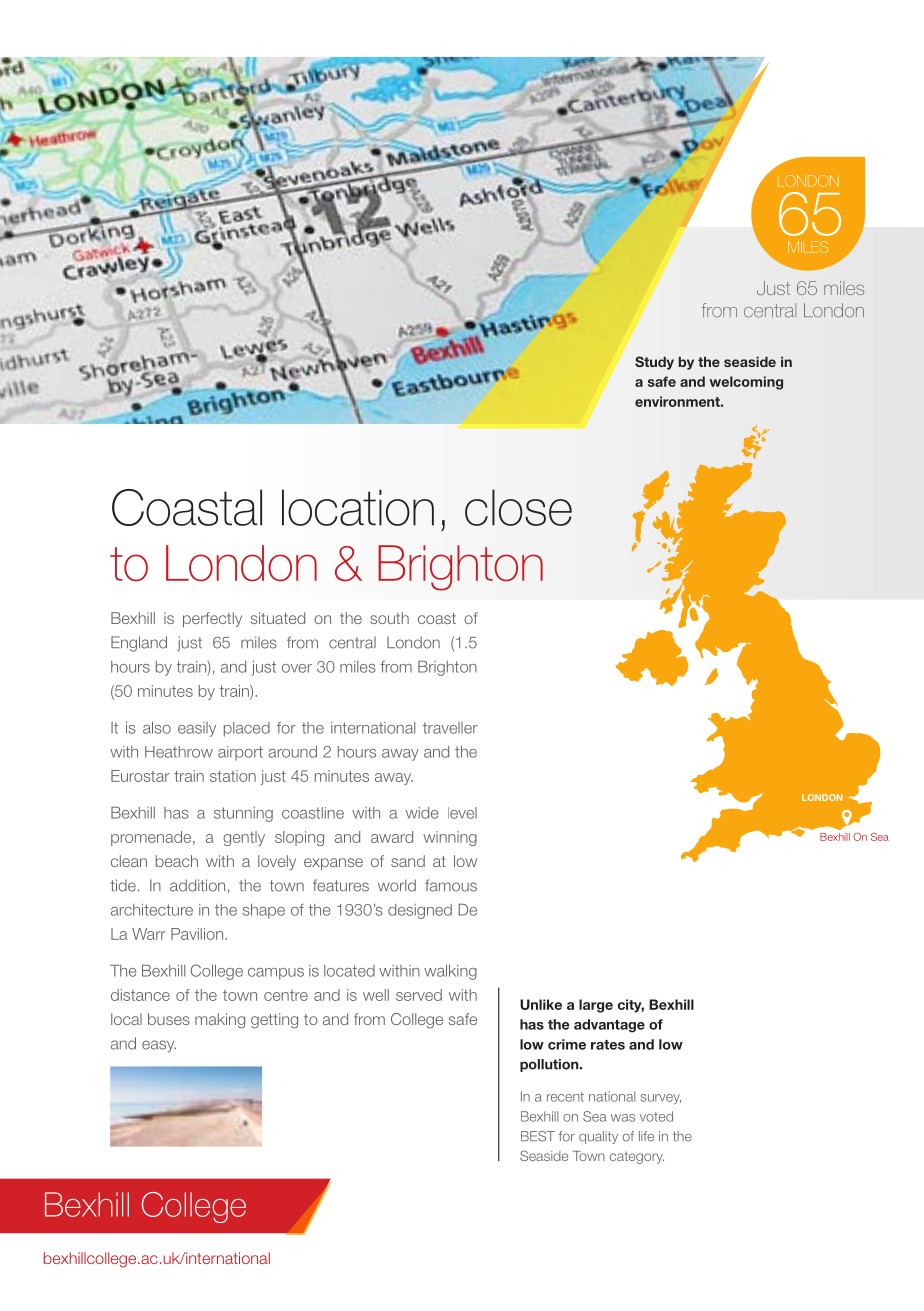 The width and height of the screenshot is (924, 1311). Describe the element at coordinates (358, 507) in the screenshot. I see `location` at that location.
